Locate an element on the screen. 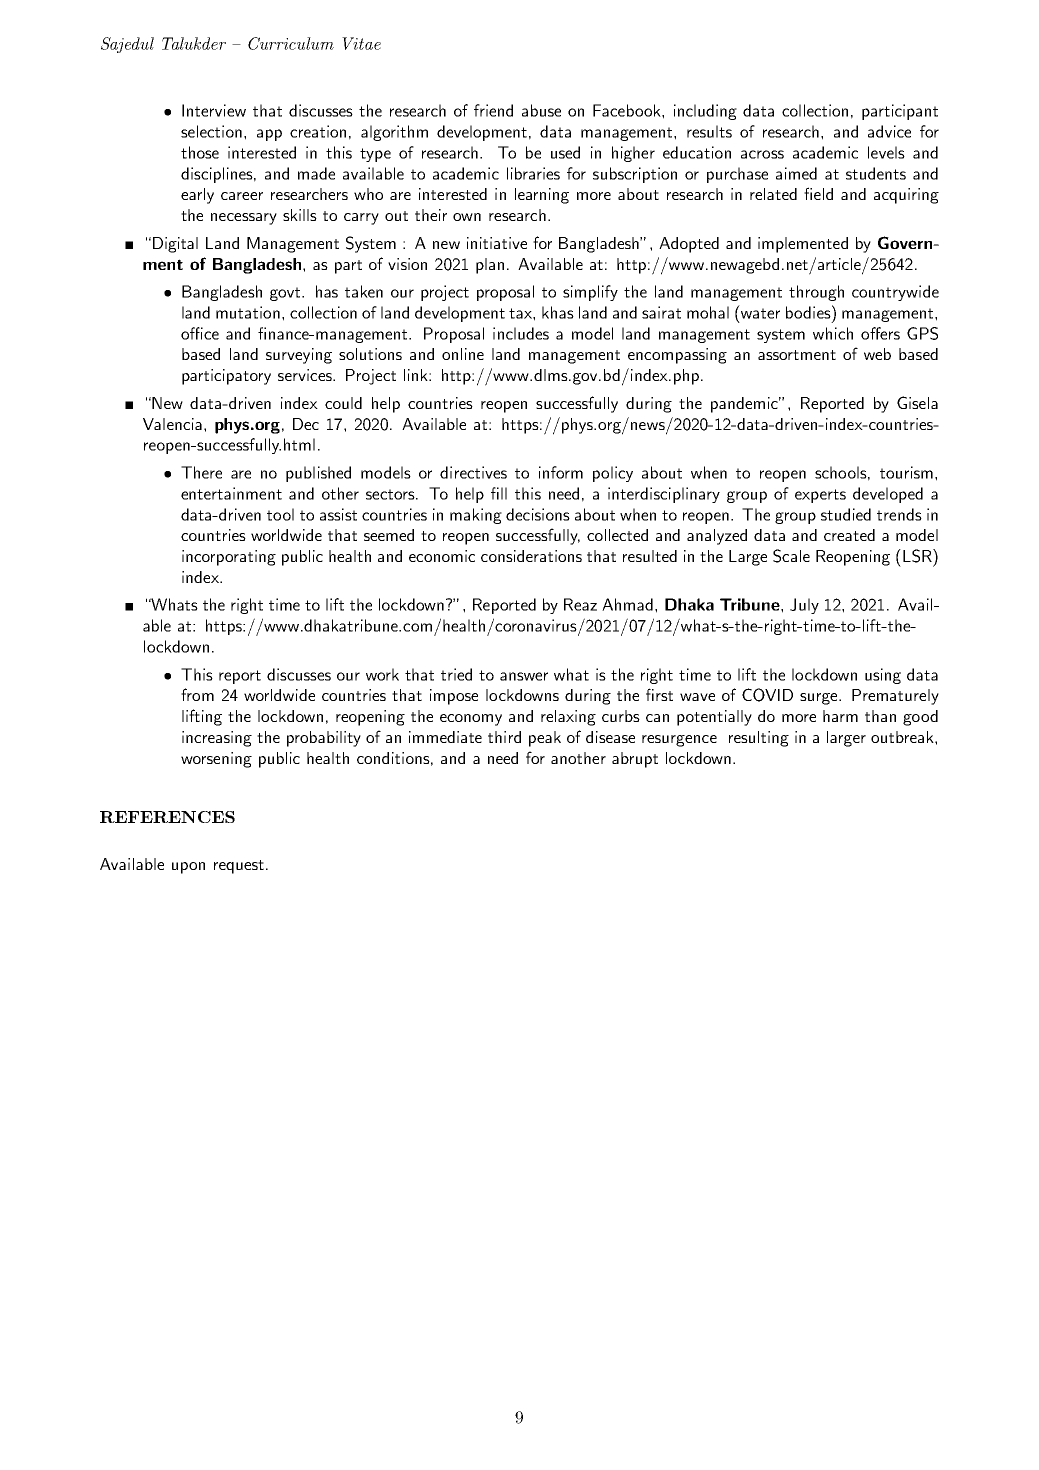 The height and width of the screenshot is (1470, 1039). July is located at coordinates (804, 606).
